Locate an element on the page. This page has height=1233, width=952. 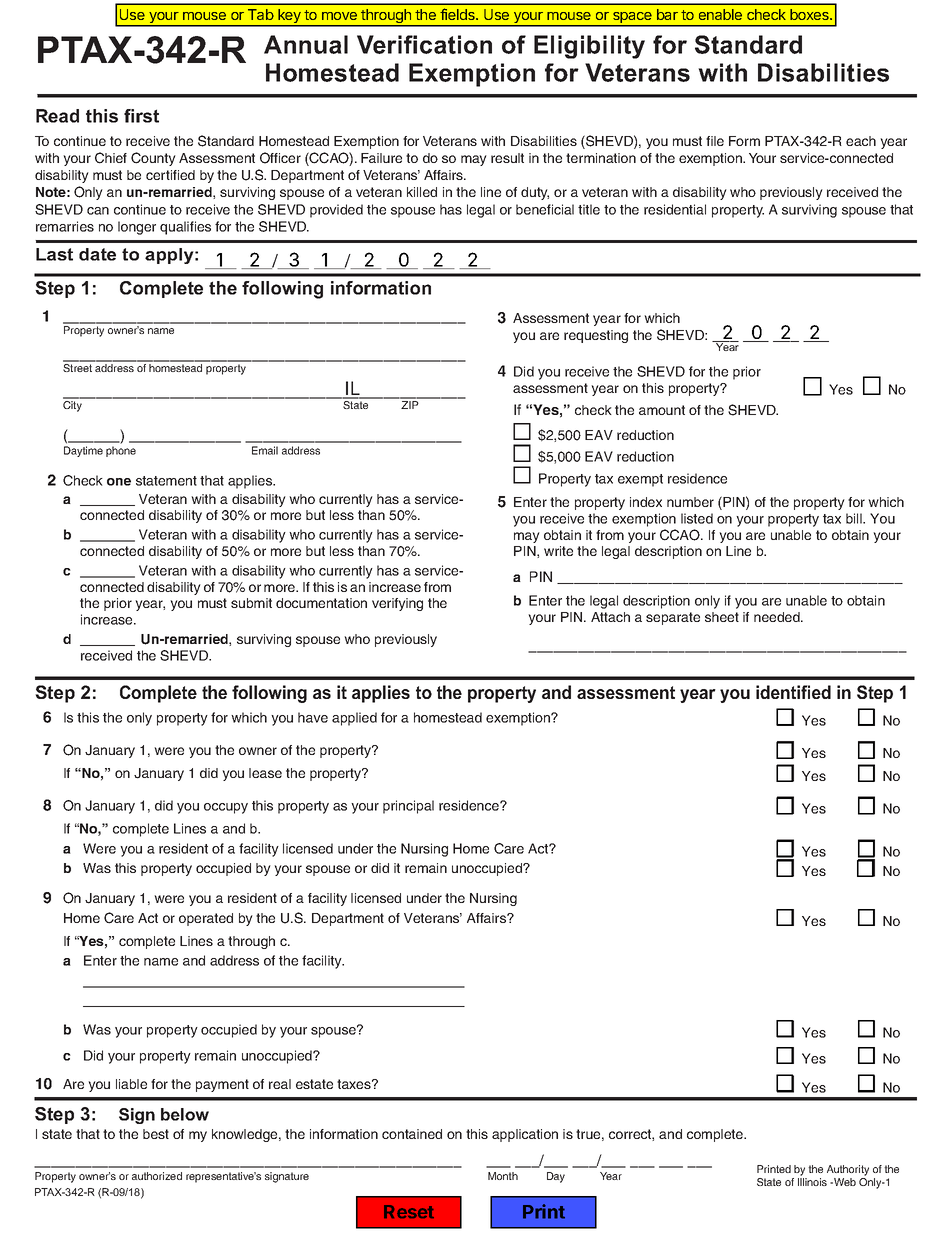
file is located at coordinates (715, 141).
